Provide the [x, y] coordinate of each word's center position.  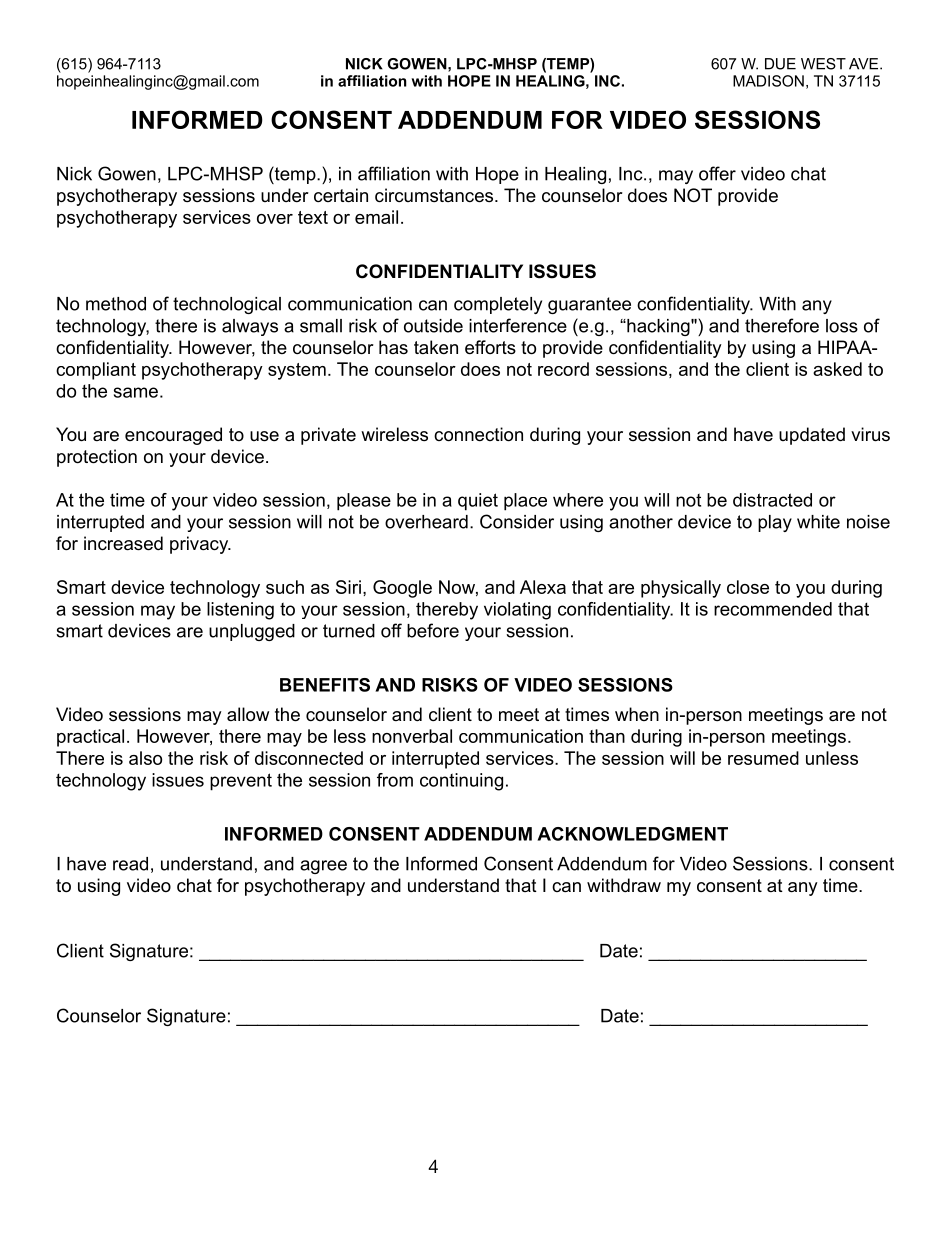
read [130, 864]
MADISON [768, 81]
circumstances [435, 195]
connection [478, 434]
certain [341, 195]
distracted [772, 500]
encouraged [173, 436]
